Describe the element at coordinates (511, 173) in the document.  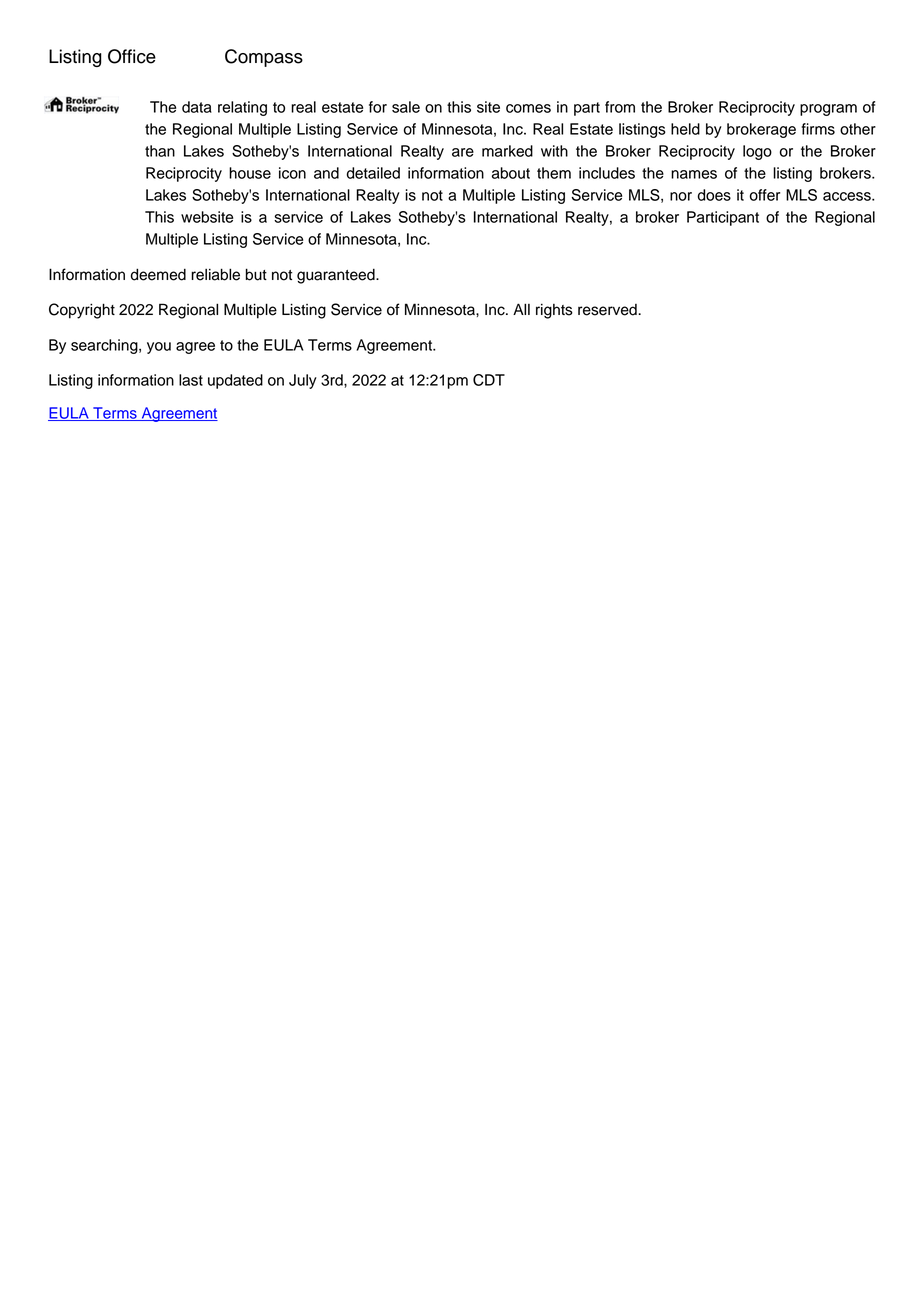
I see `about` at that location.
